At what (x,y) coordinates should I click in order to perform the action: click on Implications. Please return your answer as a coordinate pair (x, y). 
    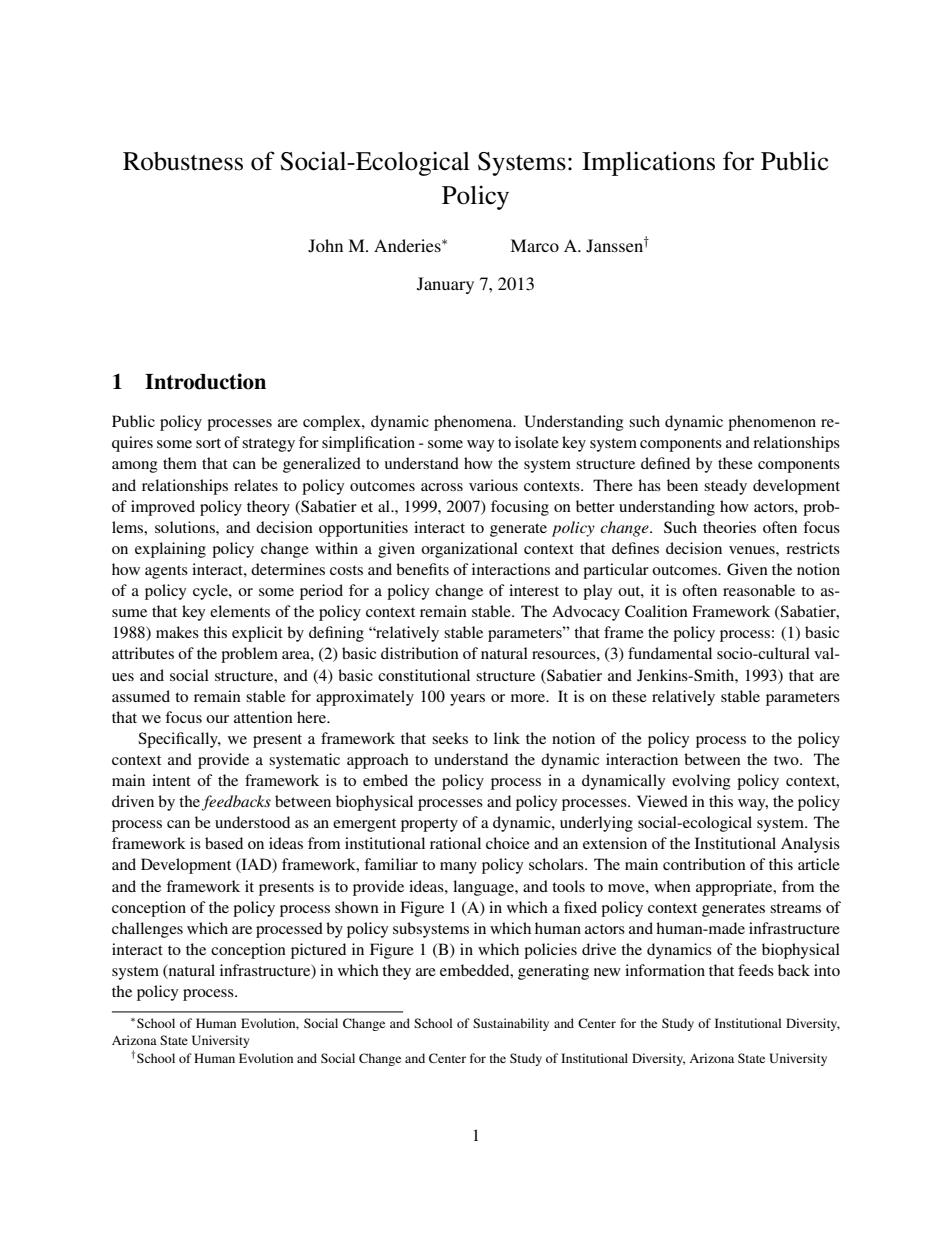
    Looking at the image, I should click on (648, 163).
